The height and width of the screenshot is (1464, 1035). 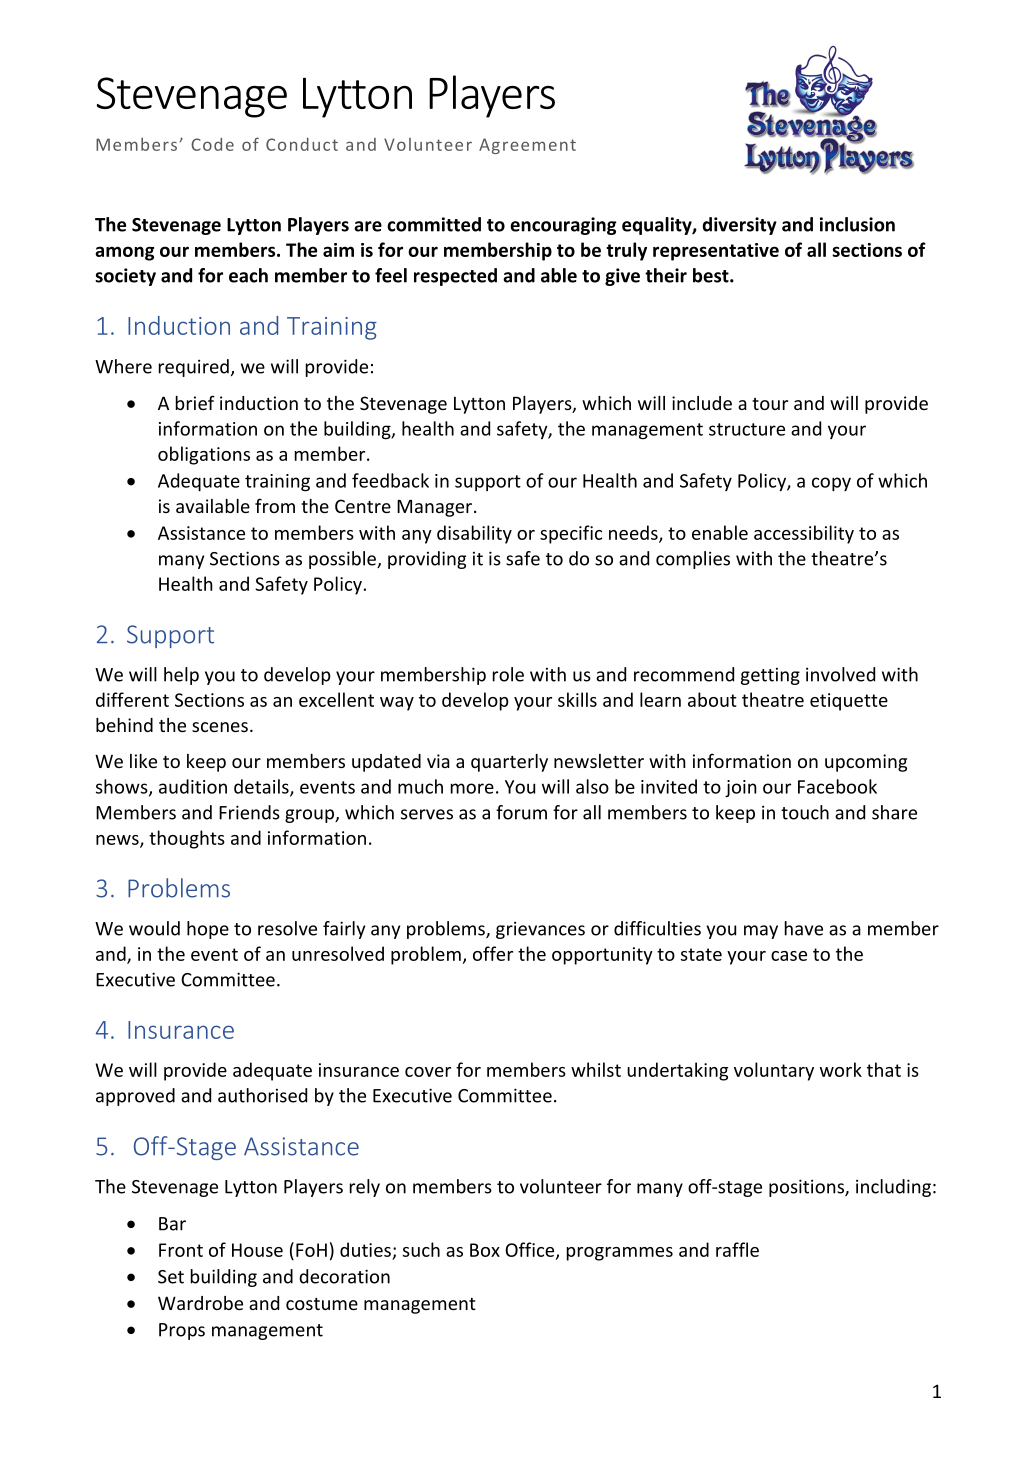 I want to click on authorised, so click(x=262, y=1095).
